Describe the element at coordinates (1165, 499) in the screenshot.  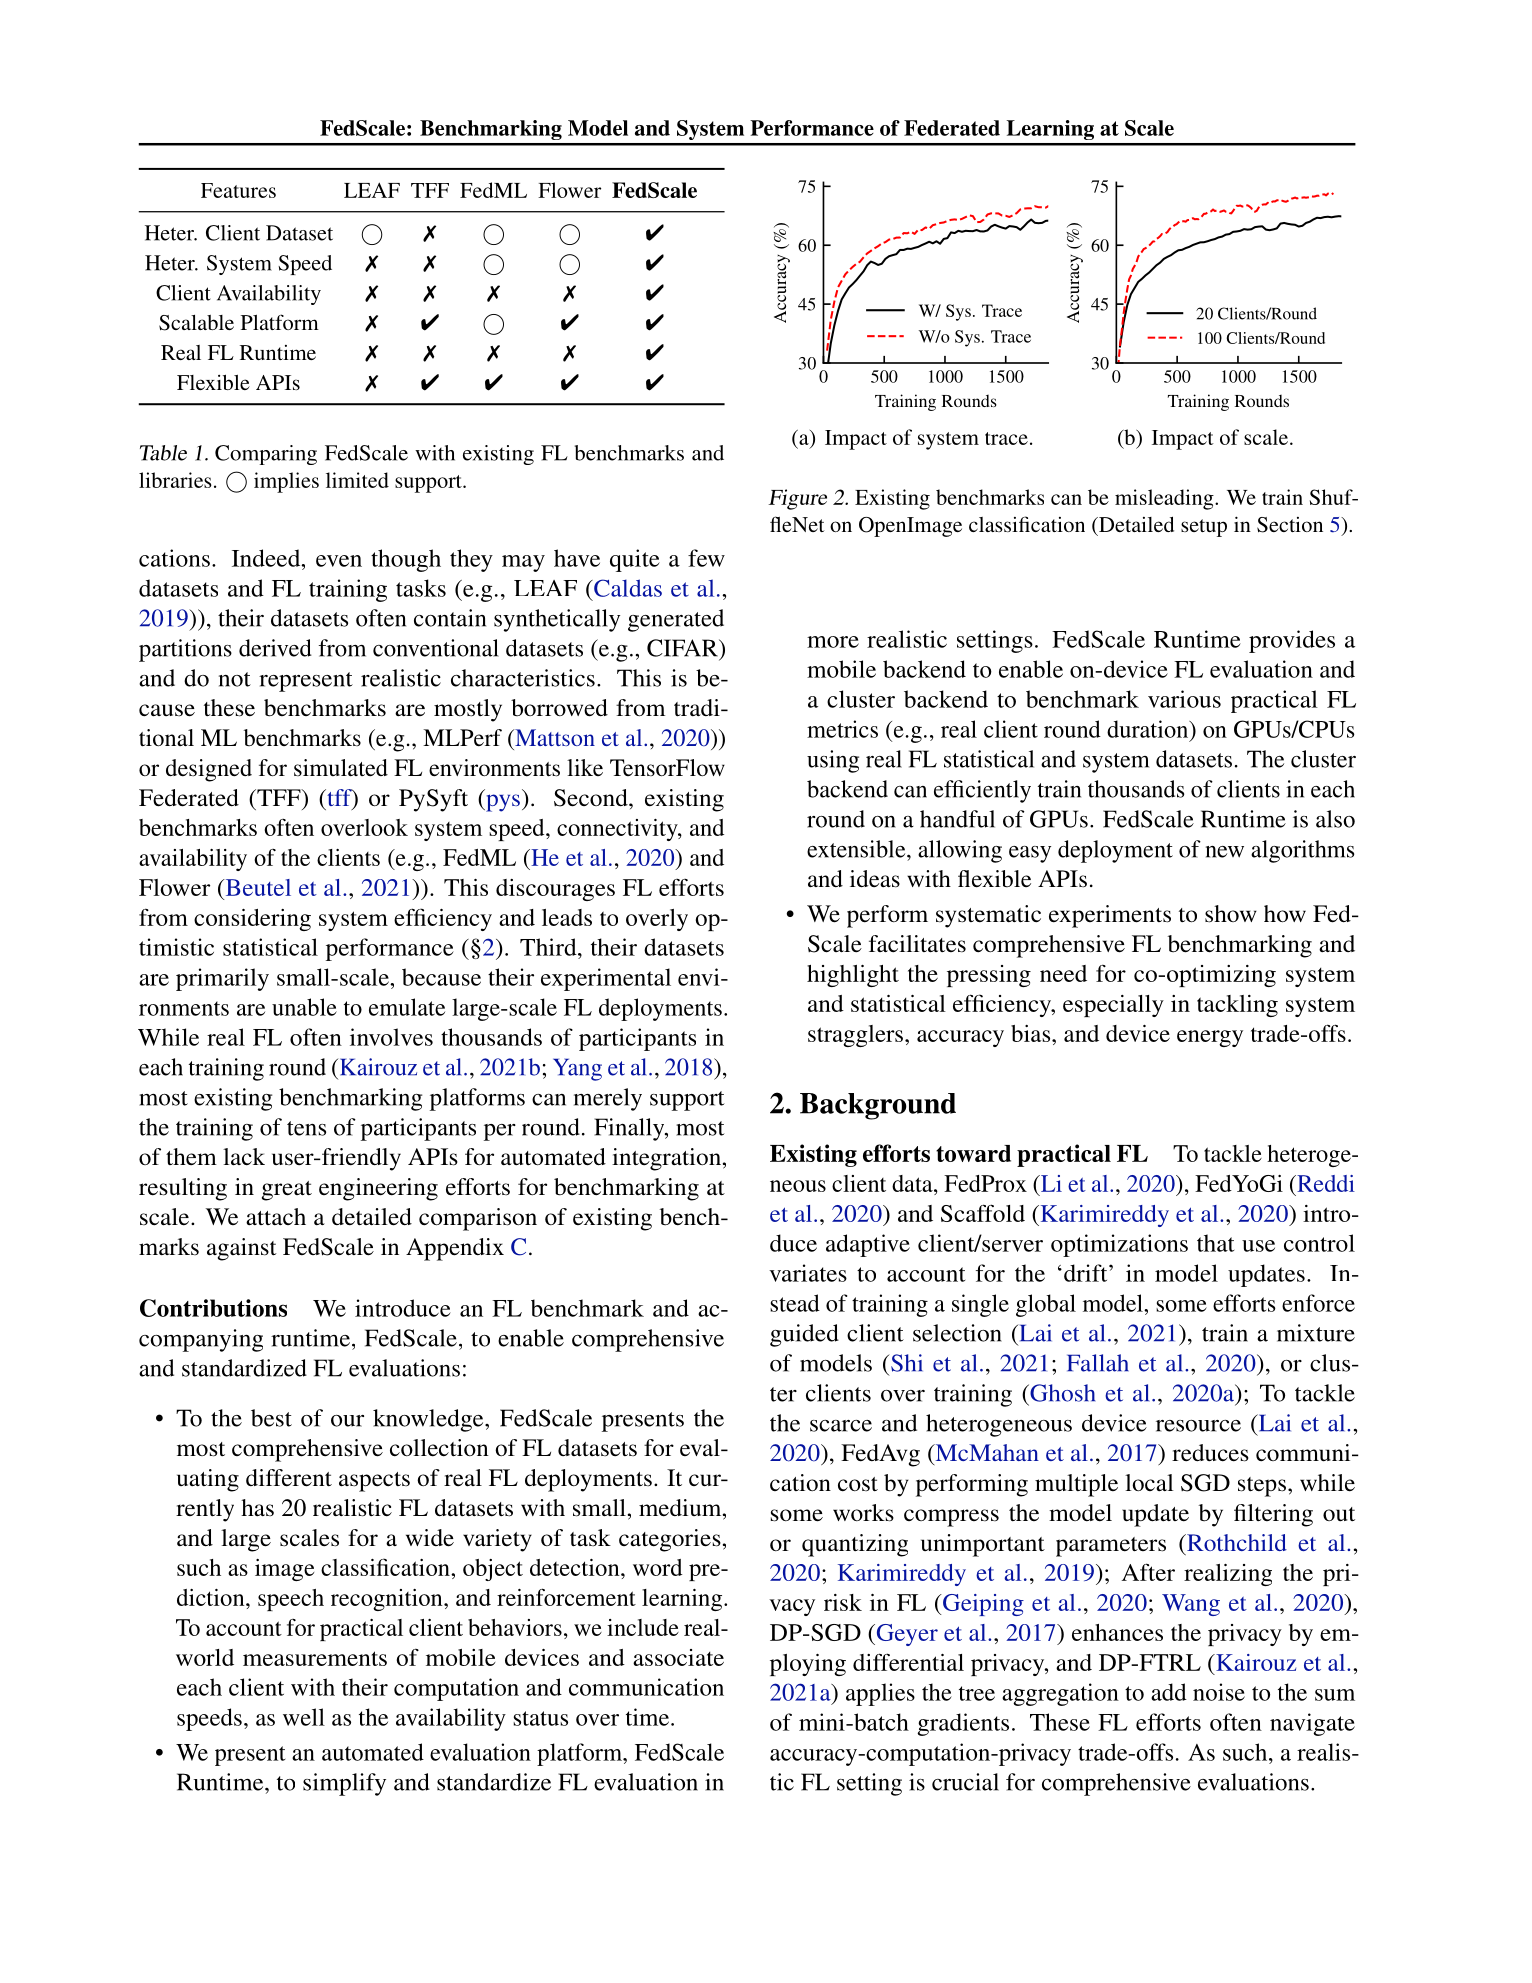
I see `misleading` at that location.
